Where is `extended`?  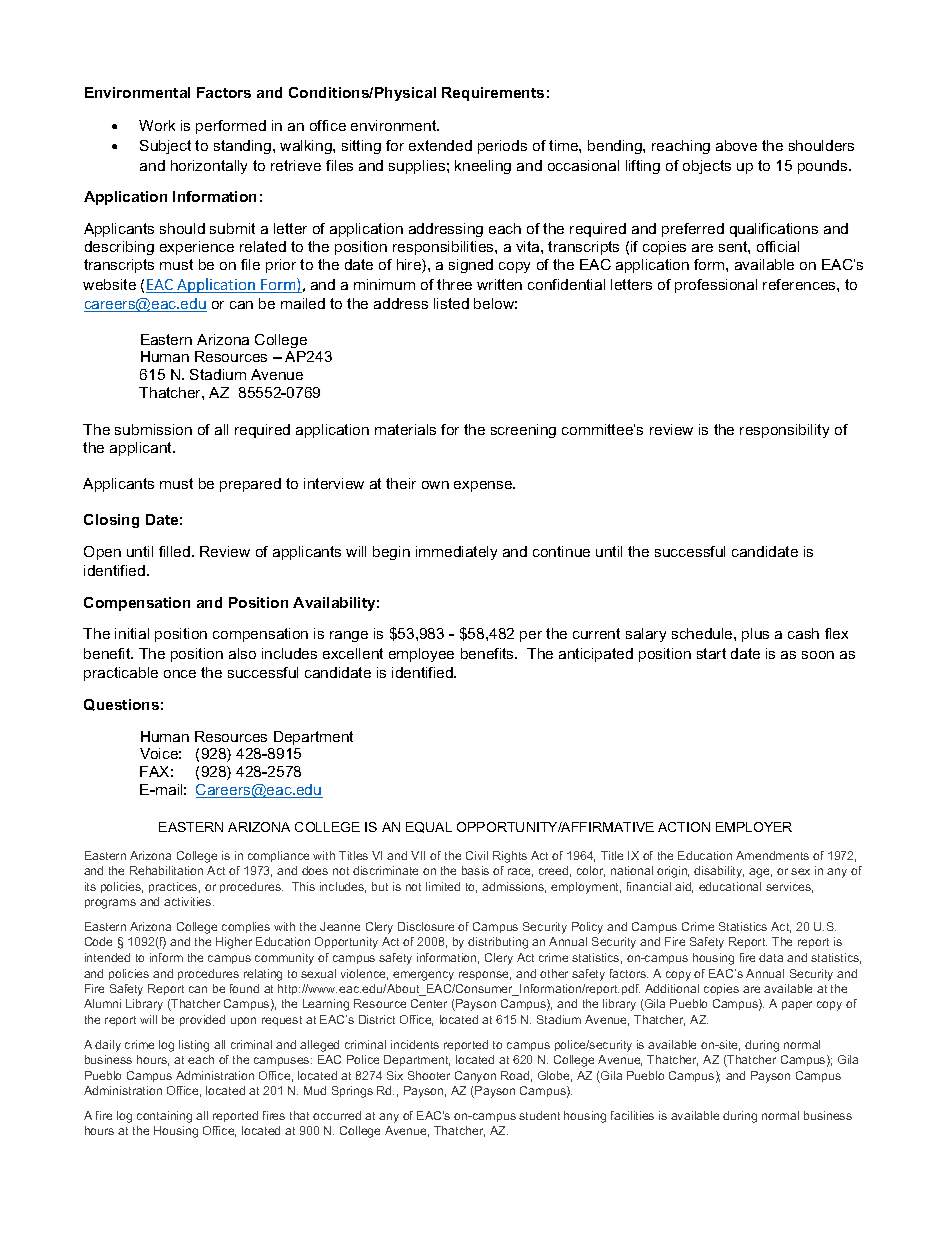 extended is located at coordinates (440, 145).
